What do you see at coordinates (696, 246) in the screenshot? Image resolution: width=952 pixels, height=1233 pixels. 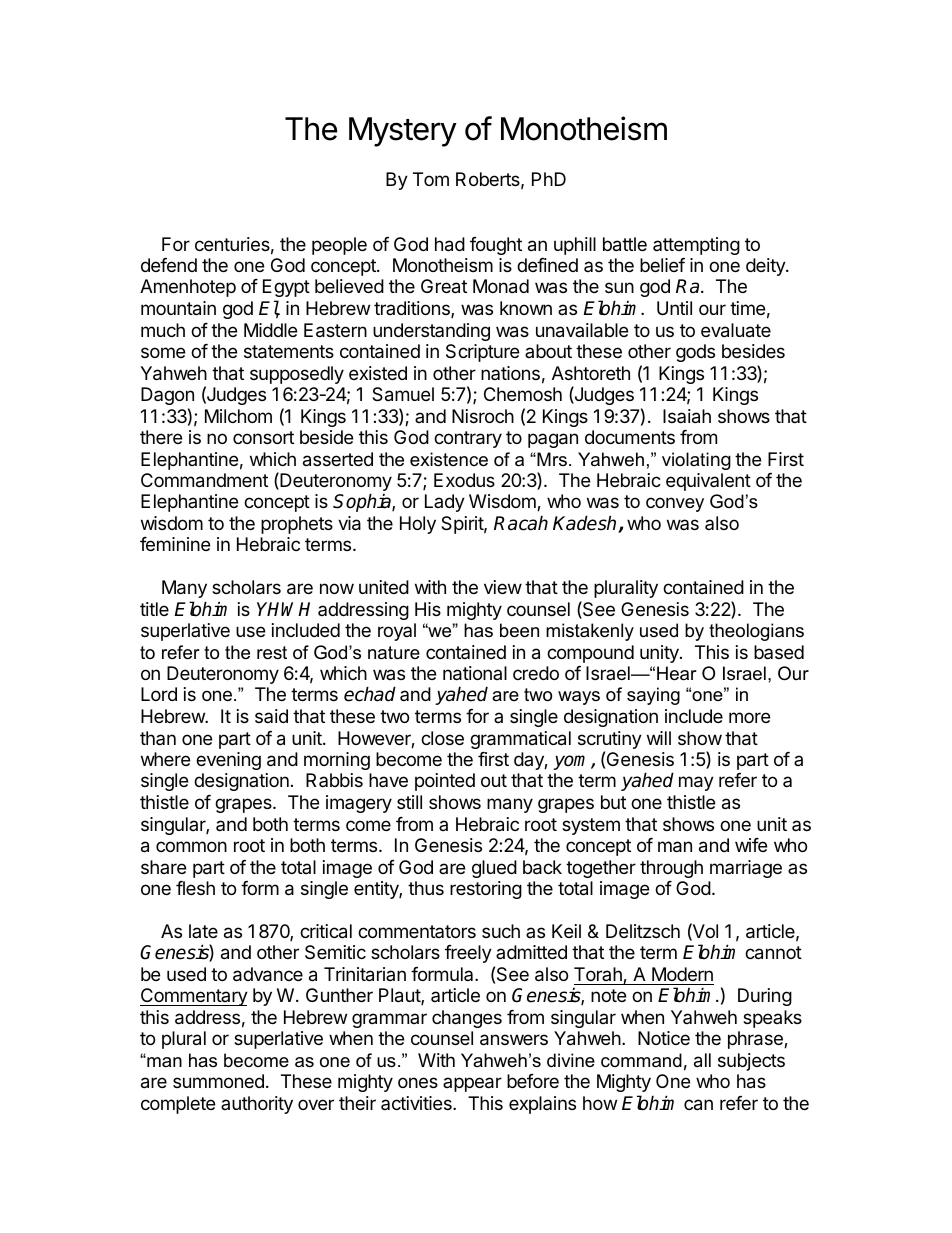 I see `attempting` at bounding box center [696, 246].
